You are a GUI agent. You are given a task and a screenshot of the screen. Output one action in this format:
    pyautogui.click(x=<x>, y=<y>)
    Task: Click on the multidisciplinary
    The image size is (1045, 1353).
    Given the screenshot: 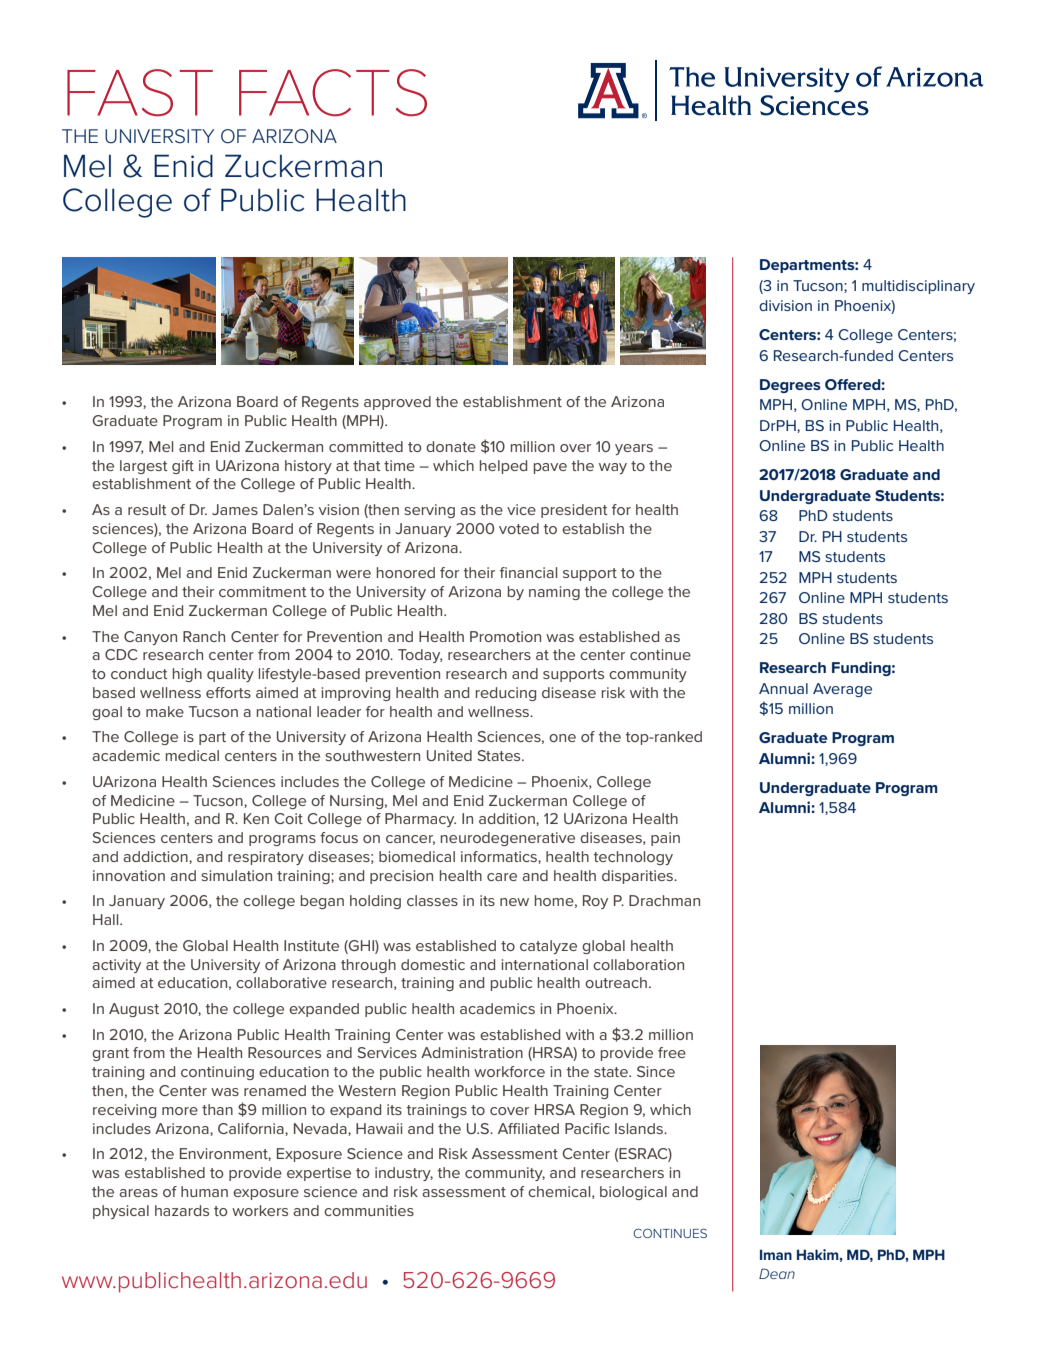 What is the action you would take?
    pyautogui.click(x=918, y=287)
